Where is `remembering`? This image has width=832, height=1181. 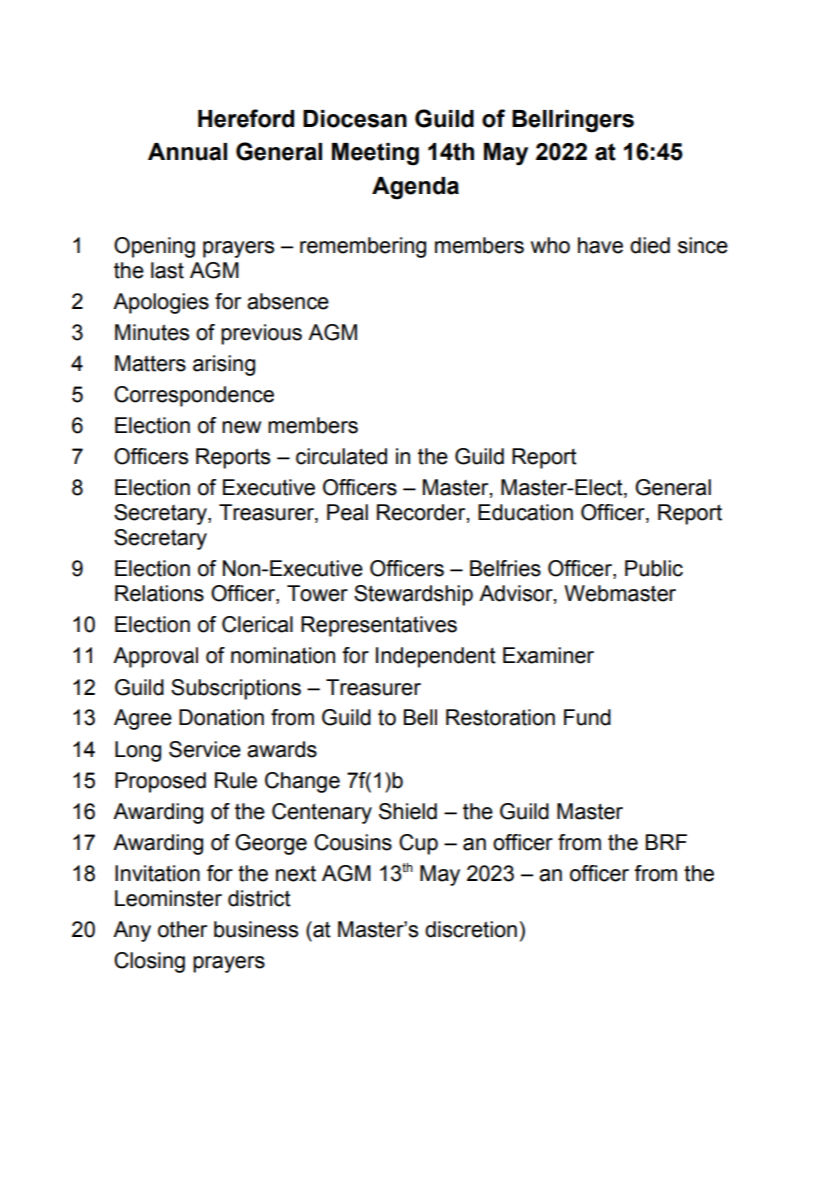 remembering is located at coordinates (363, 247).
